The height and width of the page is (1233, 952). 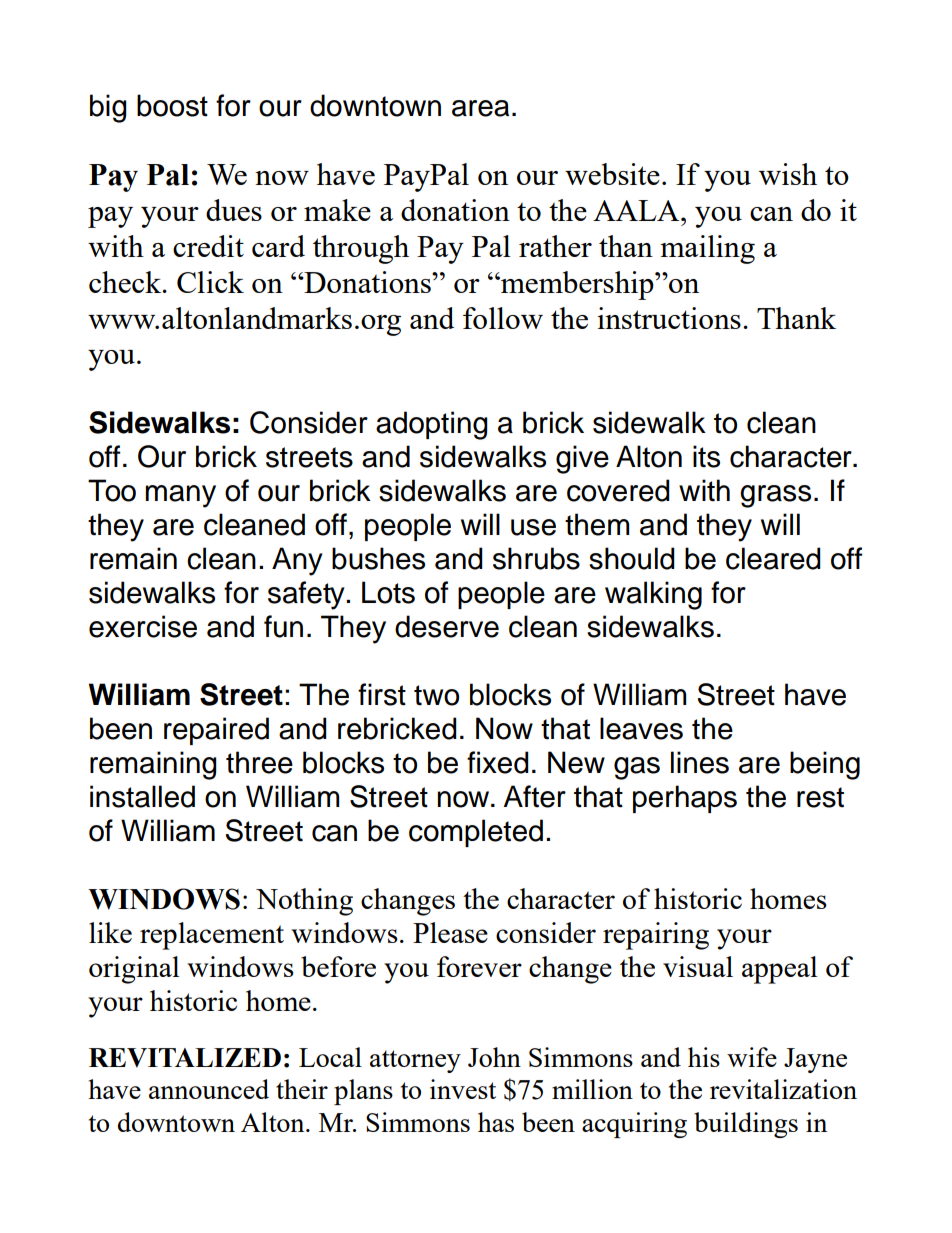 What do you see at coordinates (180, 496) in the page?
I see `many` at bounding box center [180, 496].
